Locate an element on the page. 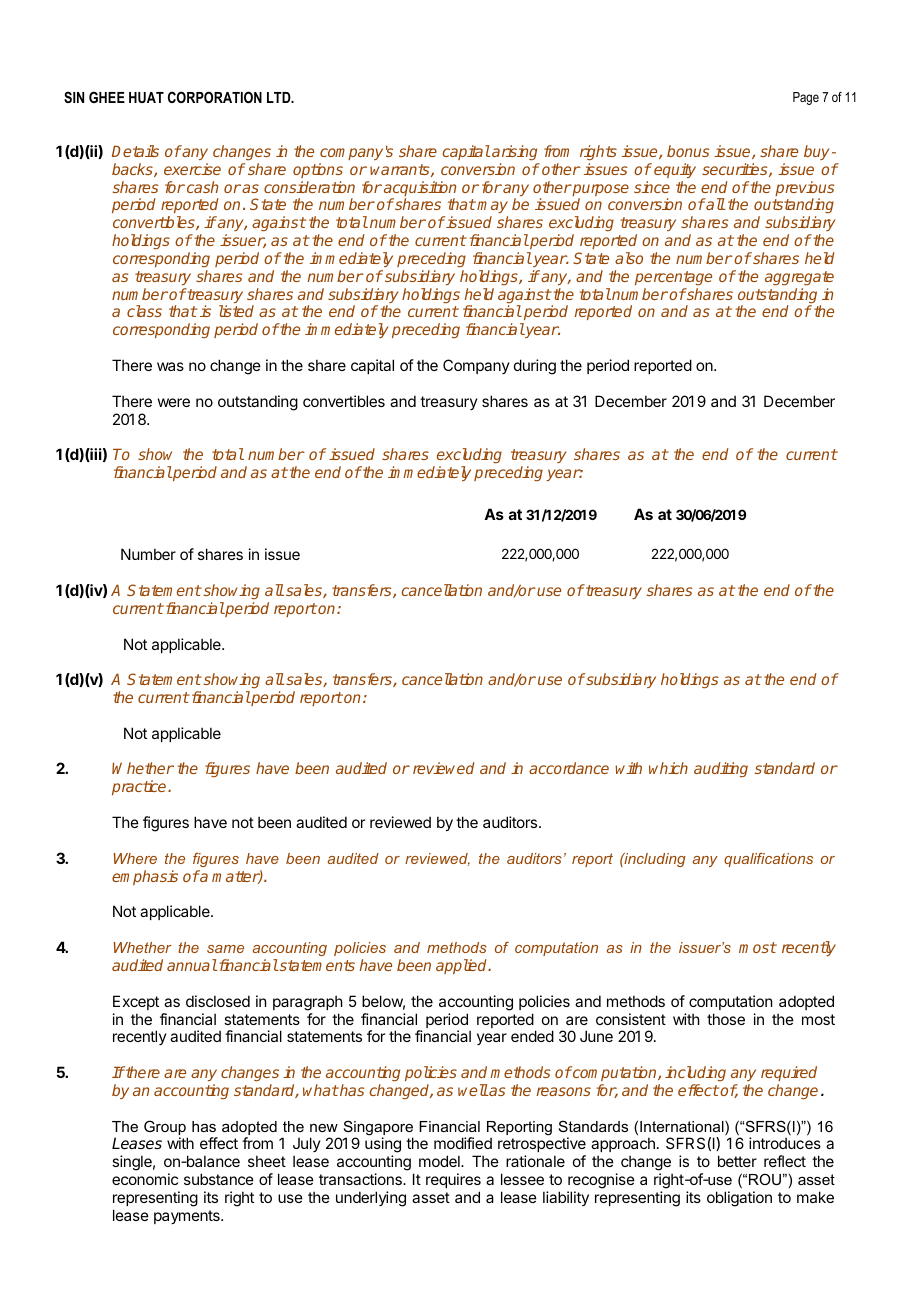 This image has height=1307, width=924. bonus is located at coordinates (688, 151).
